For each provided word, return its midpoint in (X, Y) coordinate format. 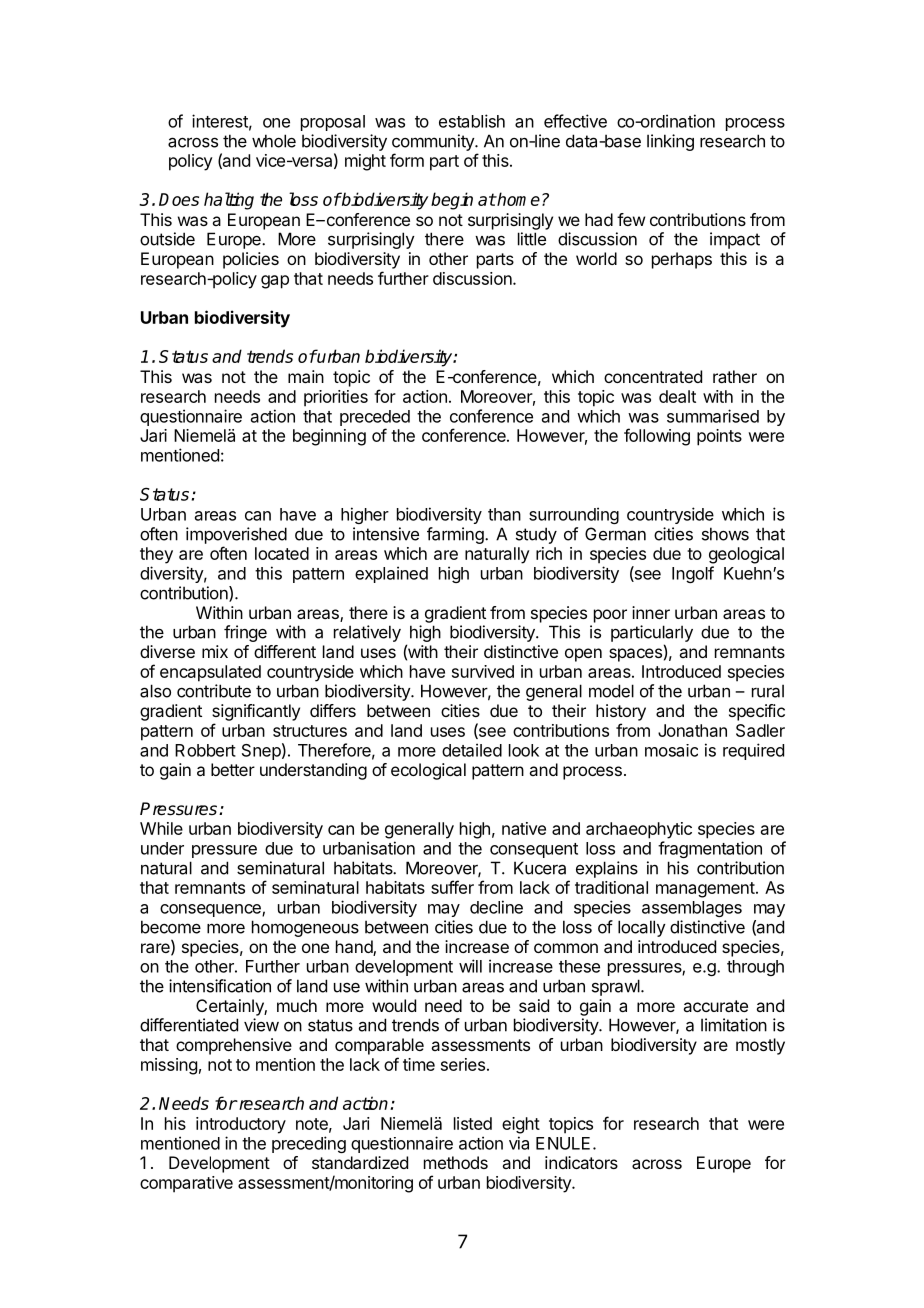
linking (670, 142)
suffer (452, 887)
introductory (241, 1125)
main (306, 376)
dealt (677, 396)
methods (456, 1162)
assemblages (692, 909)
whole (274, 141)
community (434, 142)
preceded (375, 418)
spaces (635, 655)
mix (215, 651)
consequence (211, 910)
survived (483, 671)
